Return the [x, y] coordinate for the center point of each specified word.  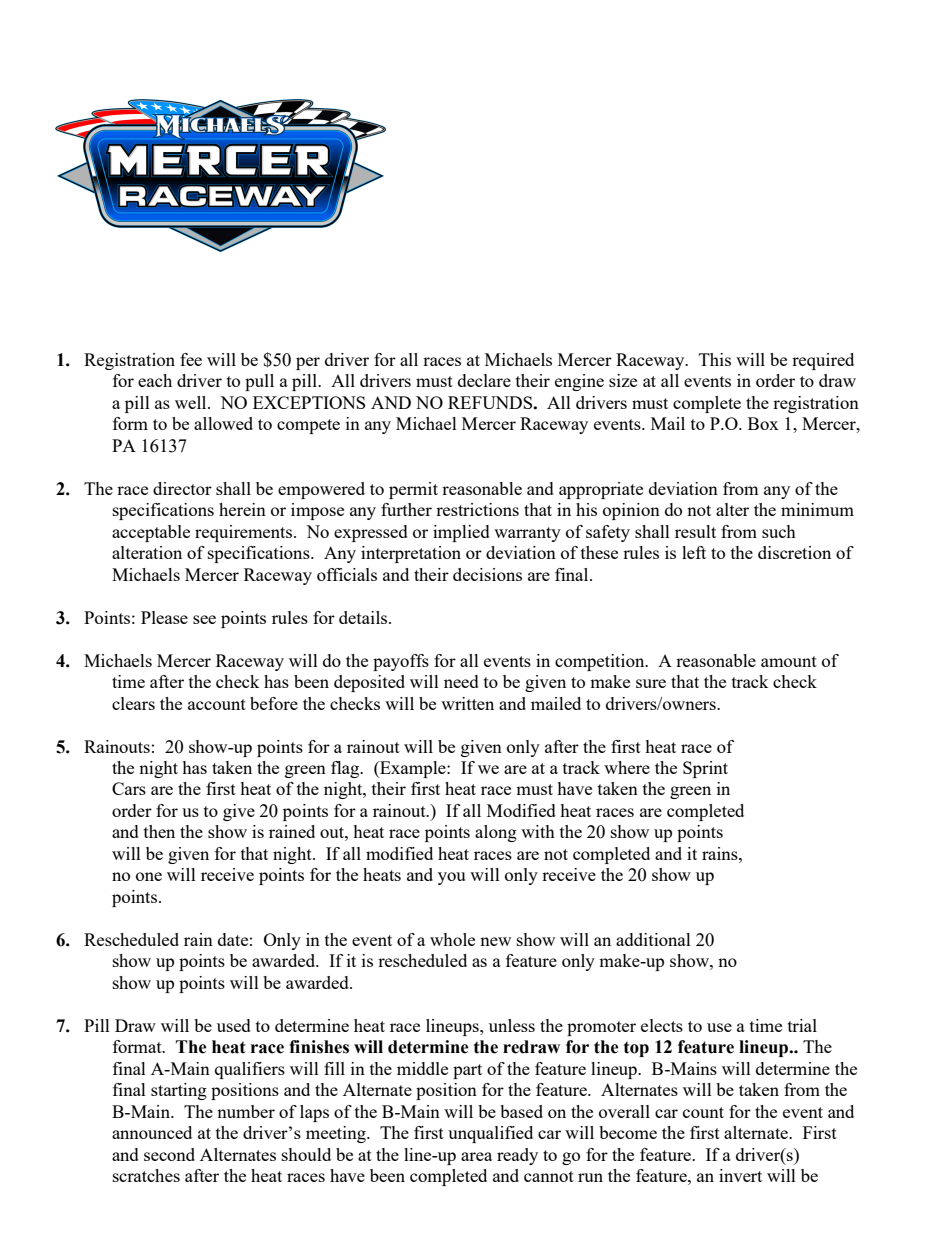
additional [653, 939]
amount [789, 661]
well [192, 402]
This [715, 359]
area [476, 1156]
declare [484, 380]
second [169, 1154]
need [461, 681]
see [204, 619]
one [149, 876]
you [451, 878]
